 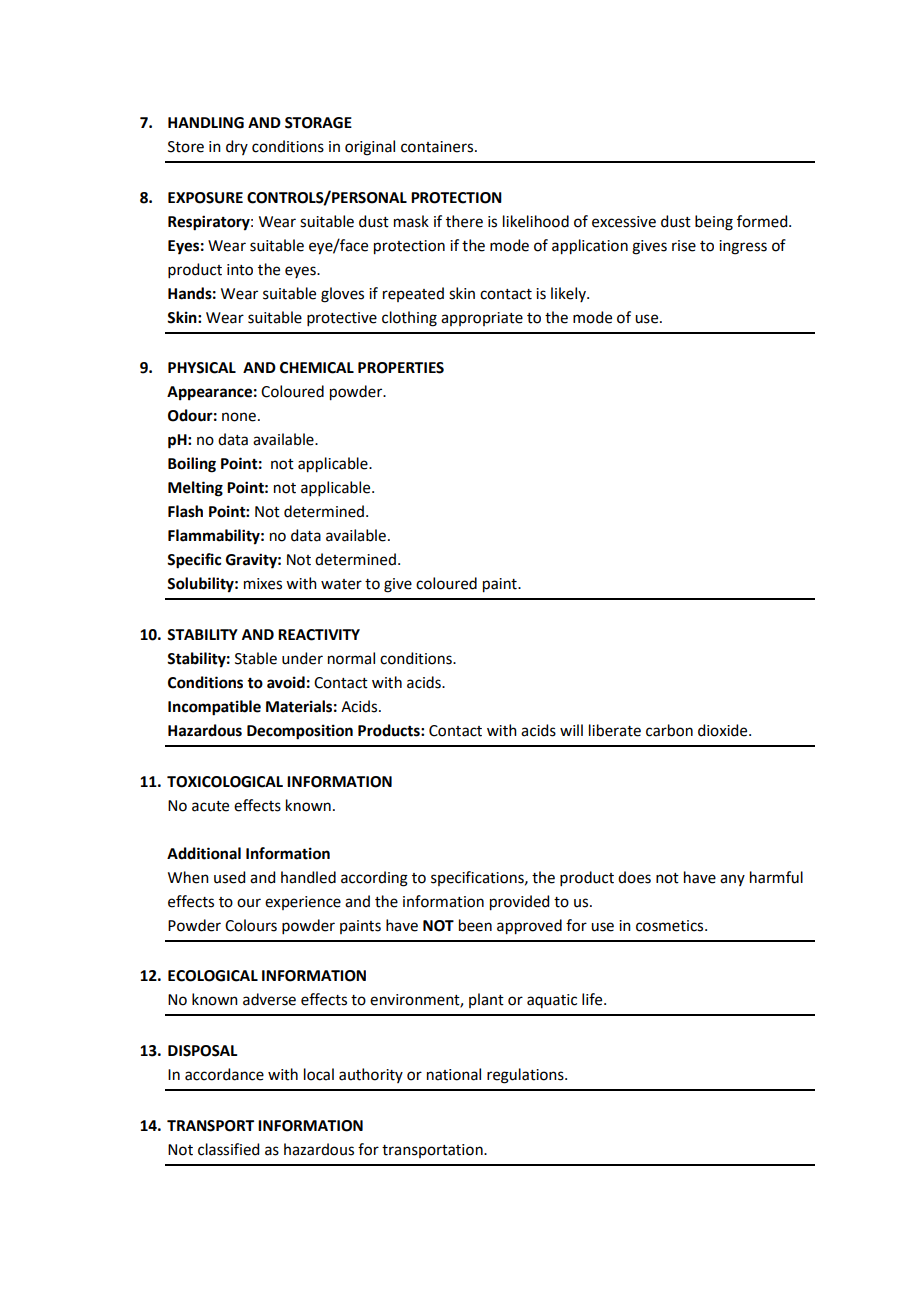 I want to click on PROPERTIES, so click(x=401, y=368).
